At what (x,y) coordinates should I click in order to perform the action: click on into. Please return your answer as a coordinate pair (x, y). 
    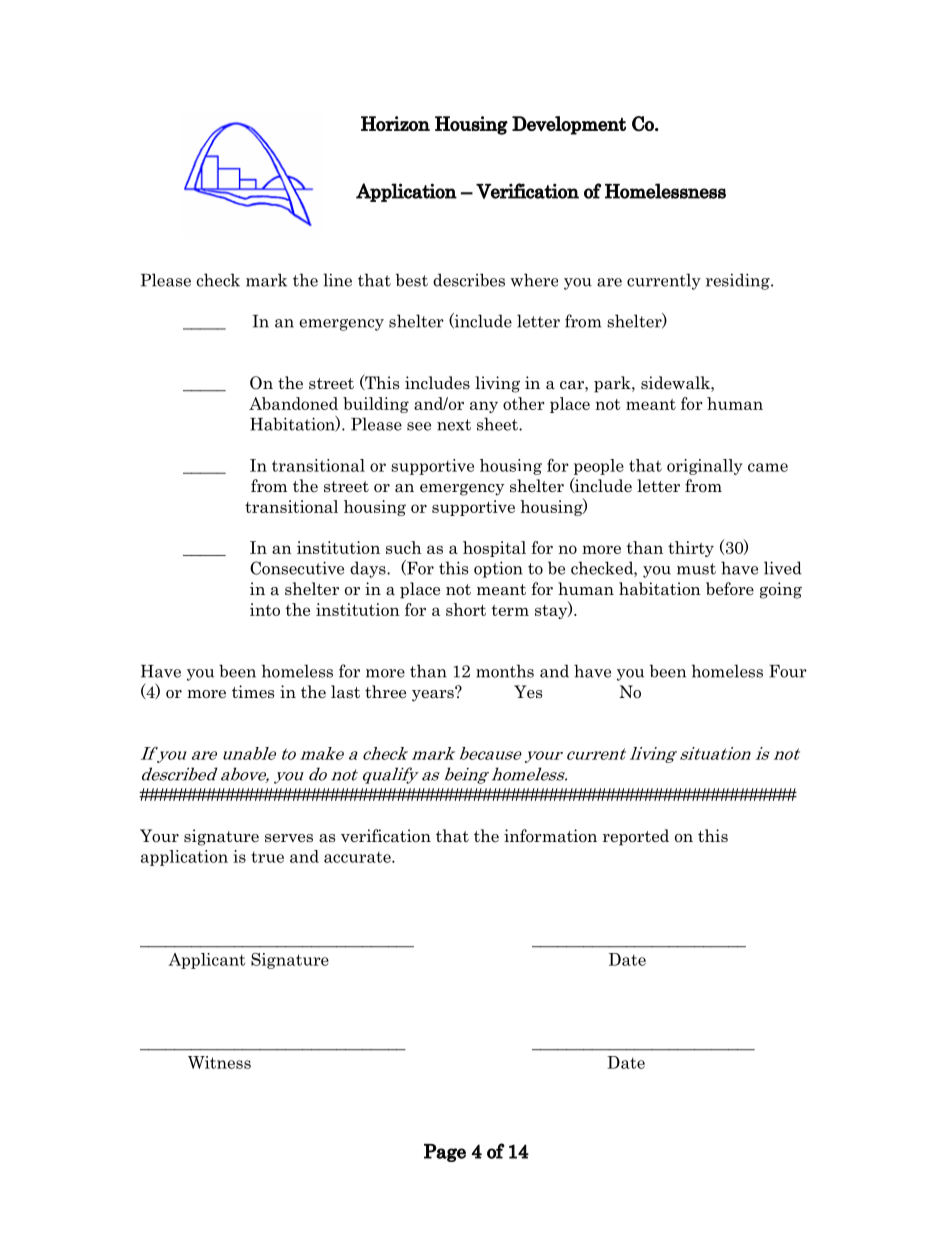
    Looking at the image, I should click on (265, 609).
